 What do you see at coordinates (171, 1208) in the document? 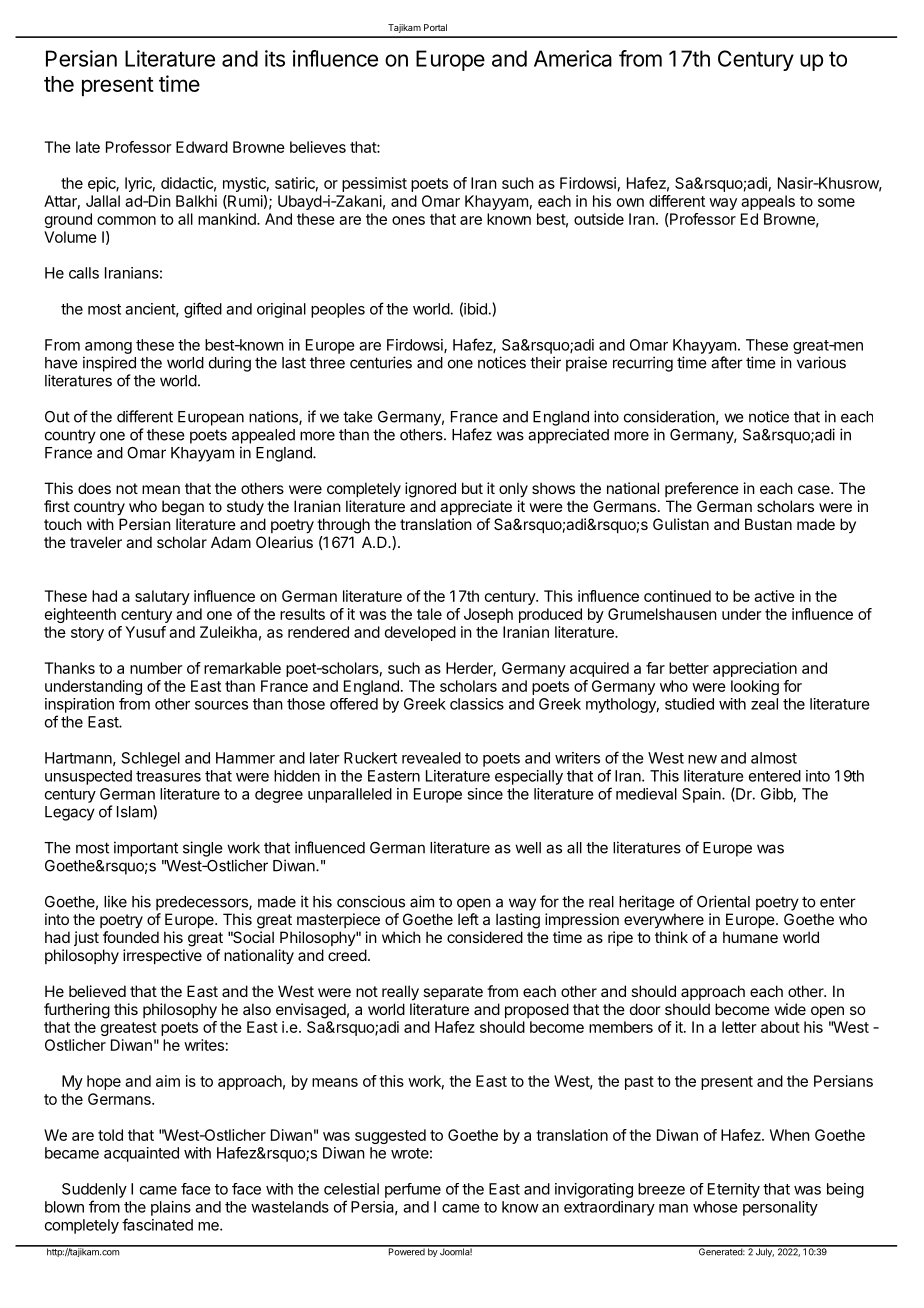
I see `plains` at bounding box center [171, 1208].
